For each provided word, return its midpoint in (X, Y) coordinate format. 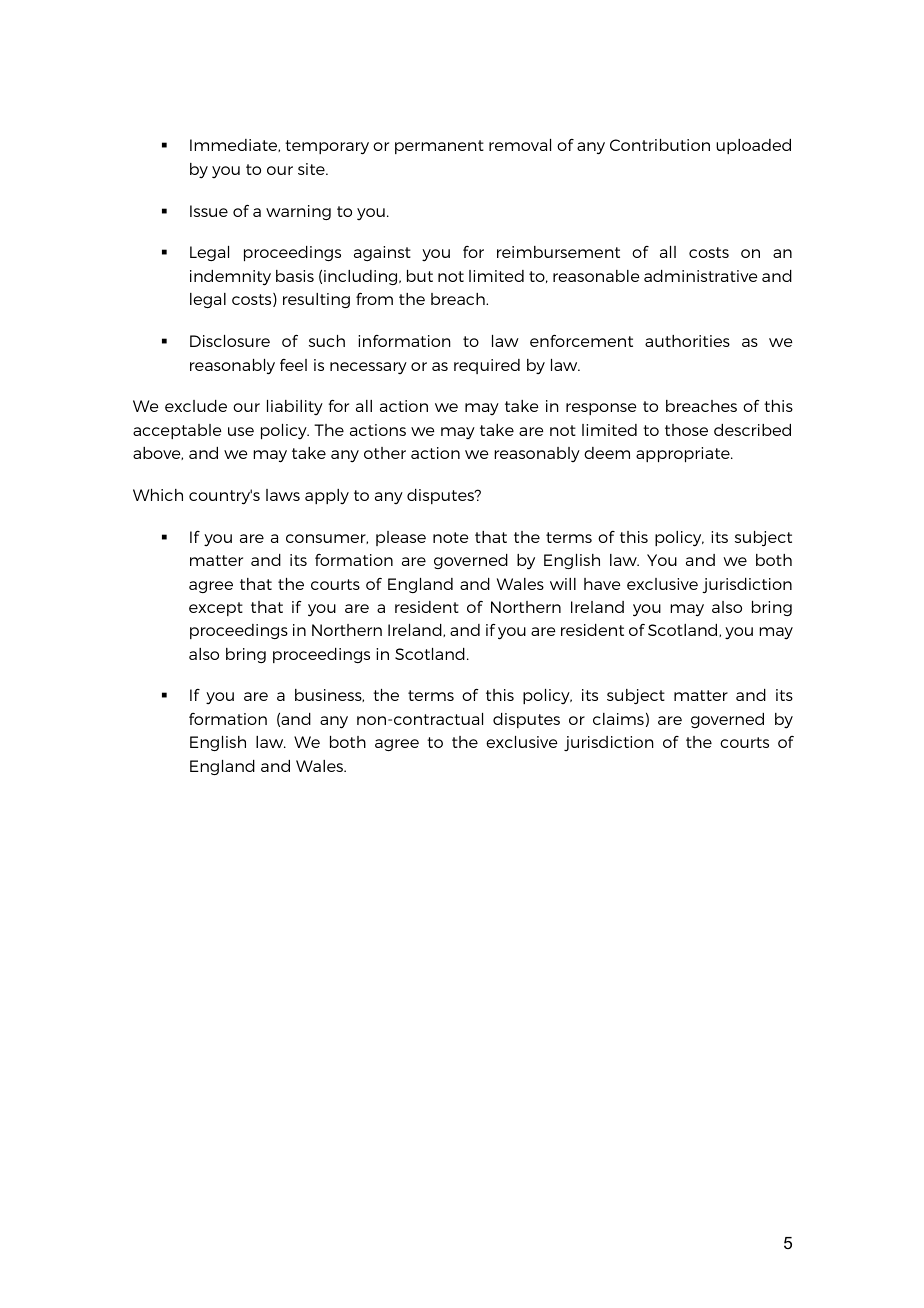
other (385, 453)
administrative (700, 276)
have (602, 584)
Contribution (660, 145)
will (563, 584)
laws (283, 495)
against (382, 253)
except (216, 609)
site (312, 169)
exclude (196, 406)
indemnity (230, 278)
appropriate (684, 454)
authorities (687, 341)
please (401, 538)
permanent (439, 147)
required (487, 366)
